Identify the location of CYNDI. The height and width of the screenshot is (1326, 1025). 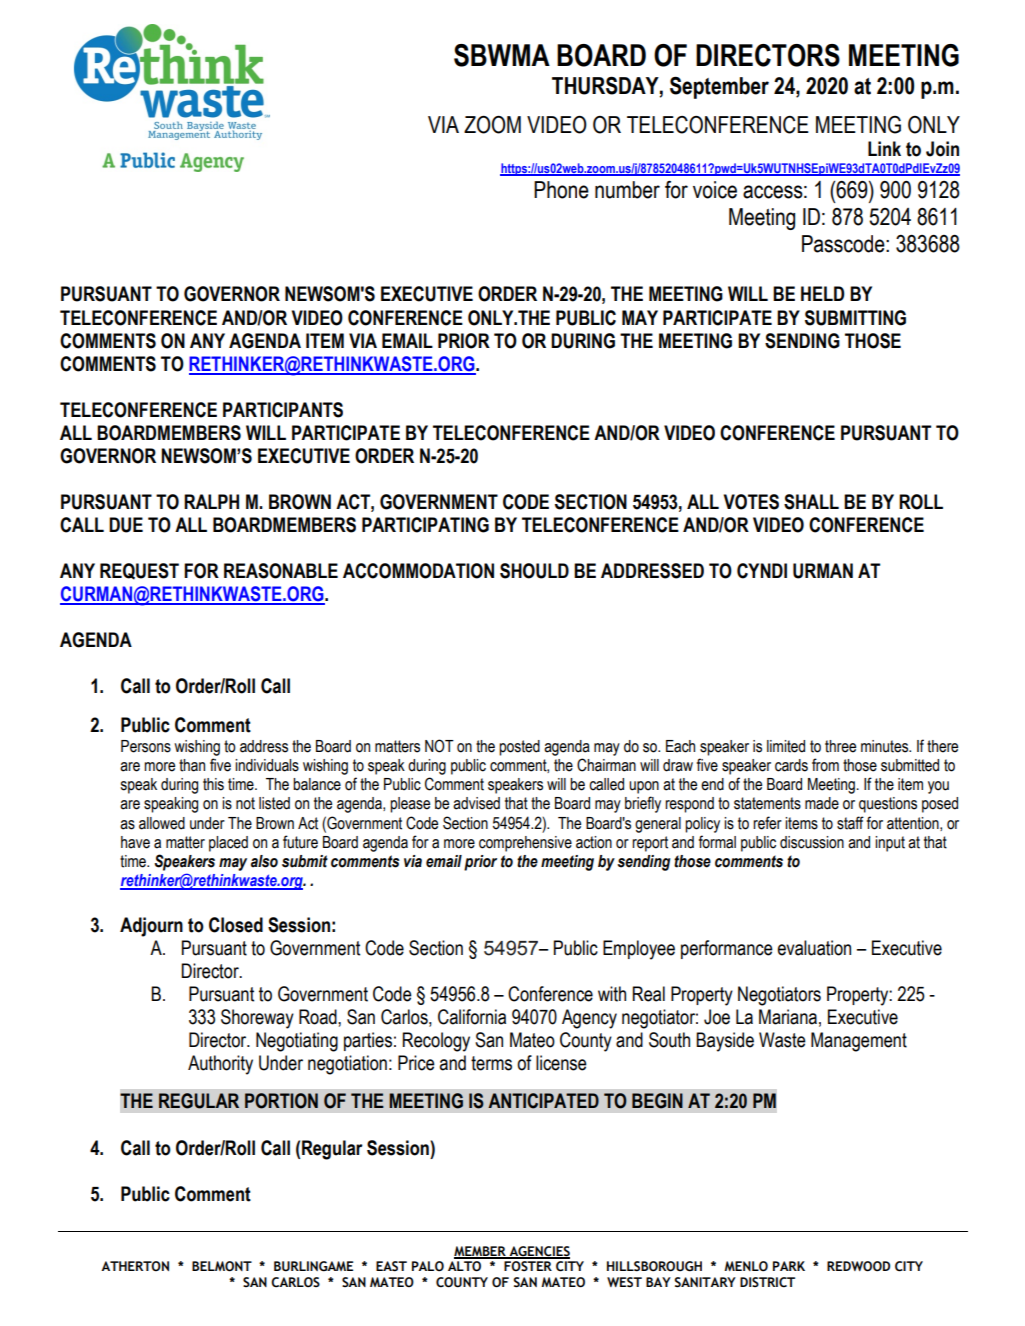
(762, 571).
